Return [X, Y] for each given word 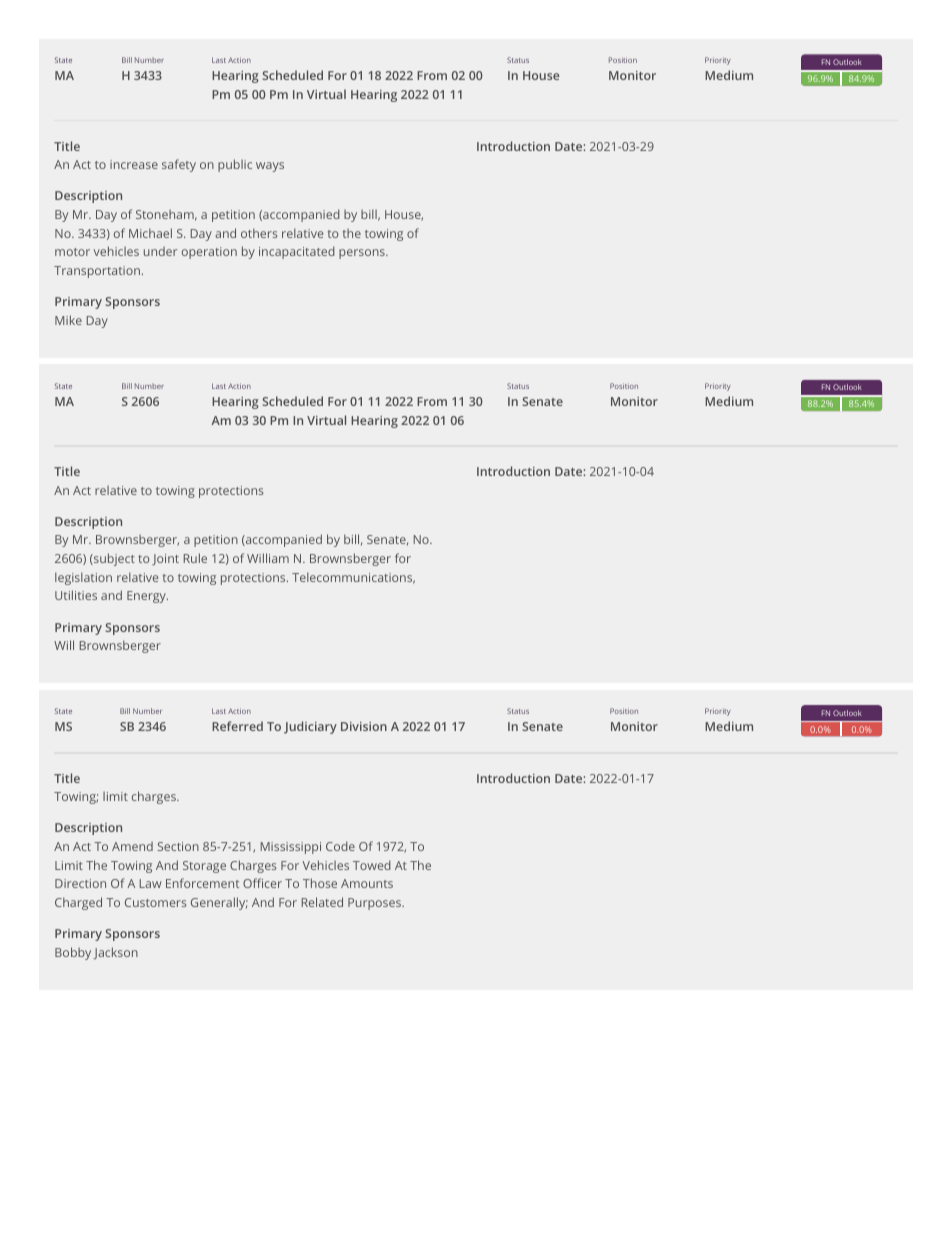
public [235, 165]
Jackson [115, 953]
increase [134, 164]
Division [364, 726]
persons [363, 254]
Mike [68, 320]
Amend [132, 846]
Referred [237, 726]
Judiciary [310, 727]
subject [113, 559]
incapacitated [297, 252]
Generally [219, 903]
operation [209, 253]
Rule [195, 558]
